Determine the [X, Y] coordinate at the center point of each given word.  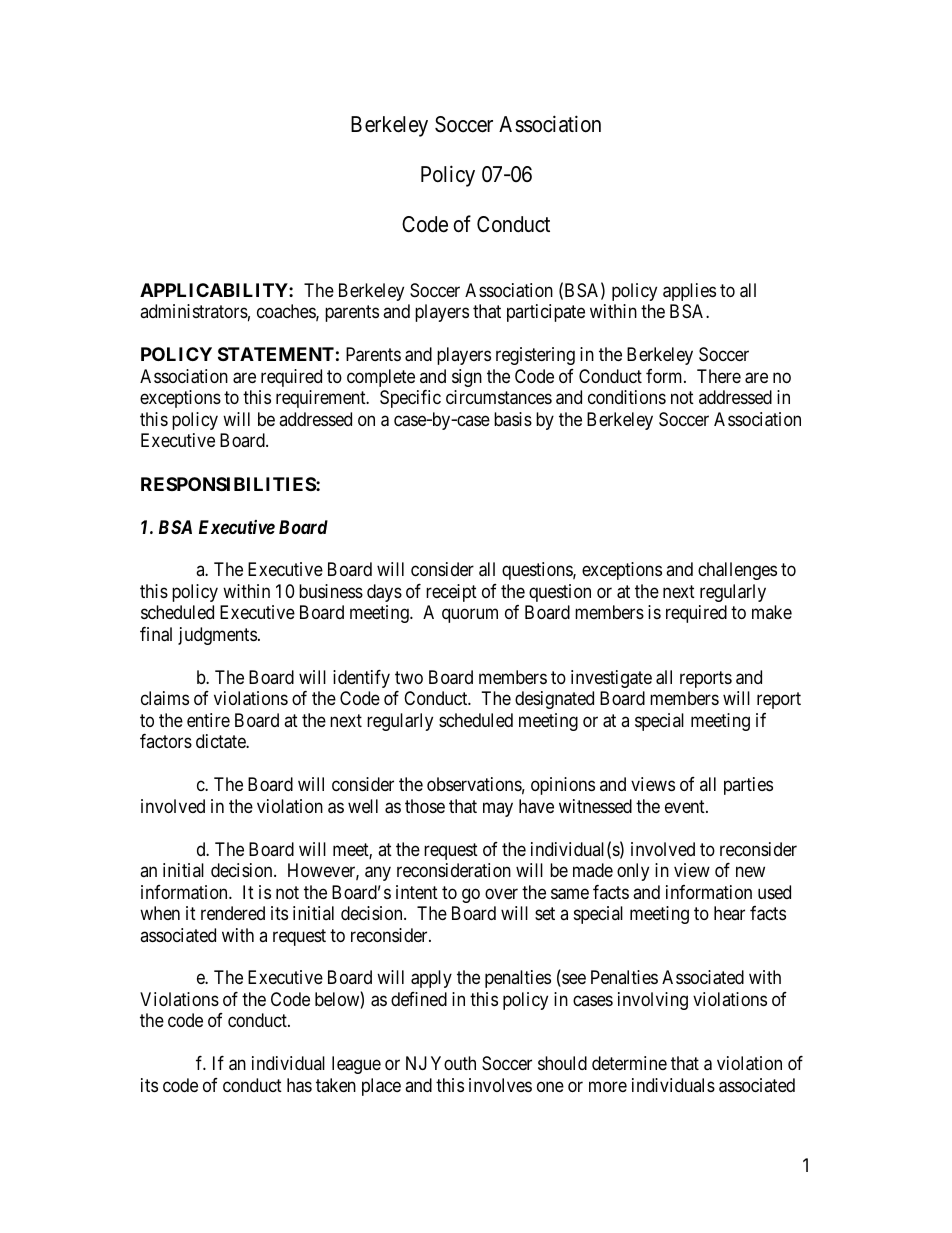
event [686, 806]
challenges [737, 571]
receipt [451, 593]
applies [689, 292]
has [299, 1085]
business [331, 591]
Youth [453, 1063]
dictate [221, 741]
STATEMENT [276, 354]
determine [629, 1063]
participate [546, 313]
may [498, 809]
